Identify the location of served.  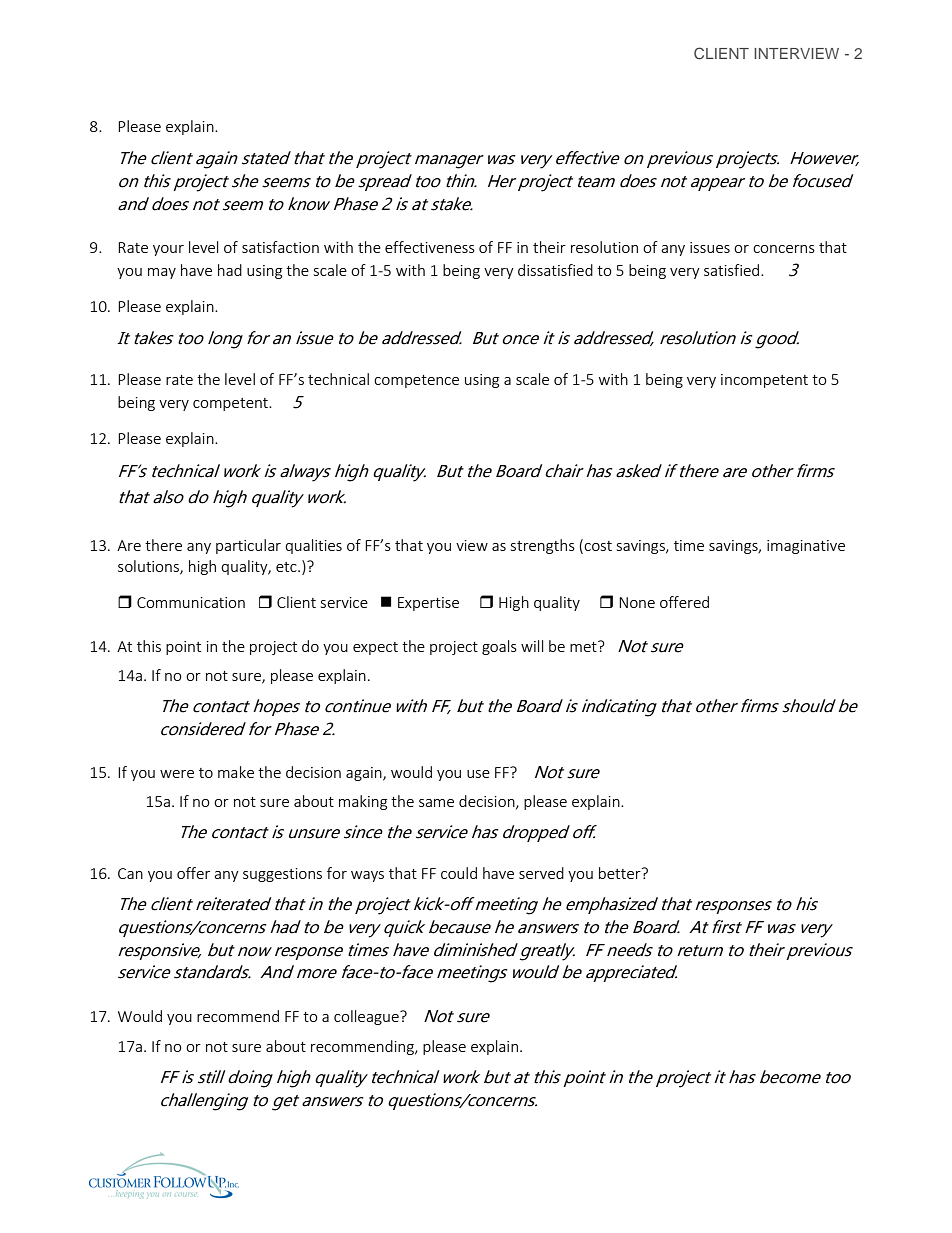
(541, 873).
